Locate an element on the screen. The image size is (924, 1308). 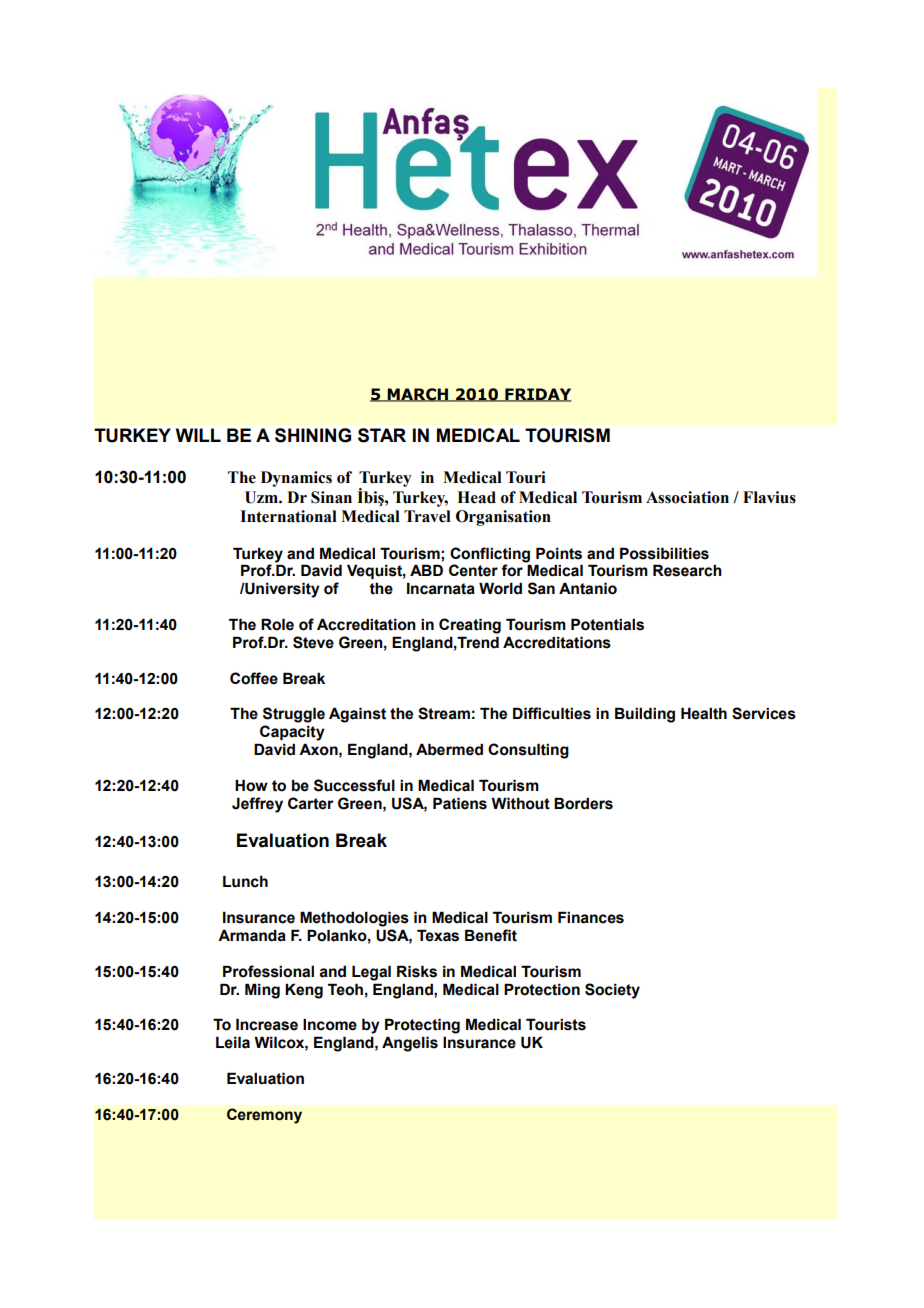
Capacity is located at coordinates (292, 733).
